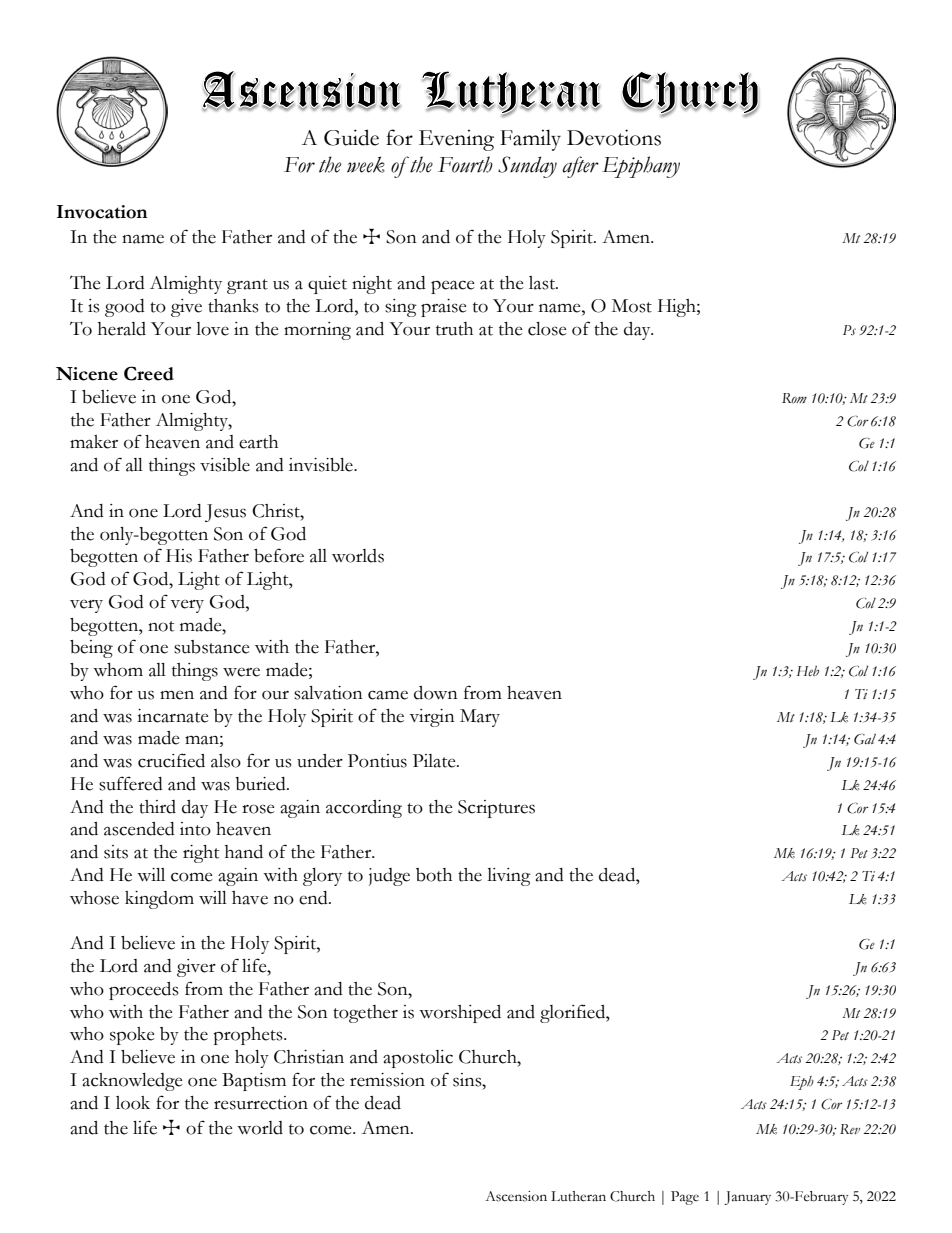  Describe the element at coordinates (465, 164) in the document. I see `Fourth` at that location.
